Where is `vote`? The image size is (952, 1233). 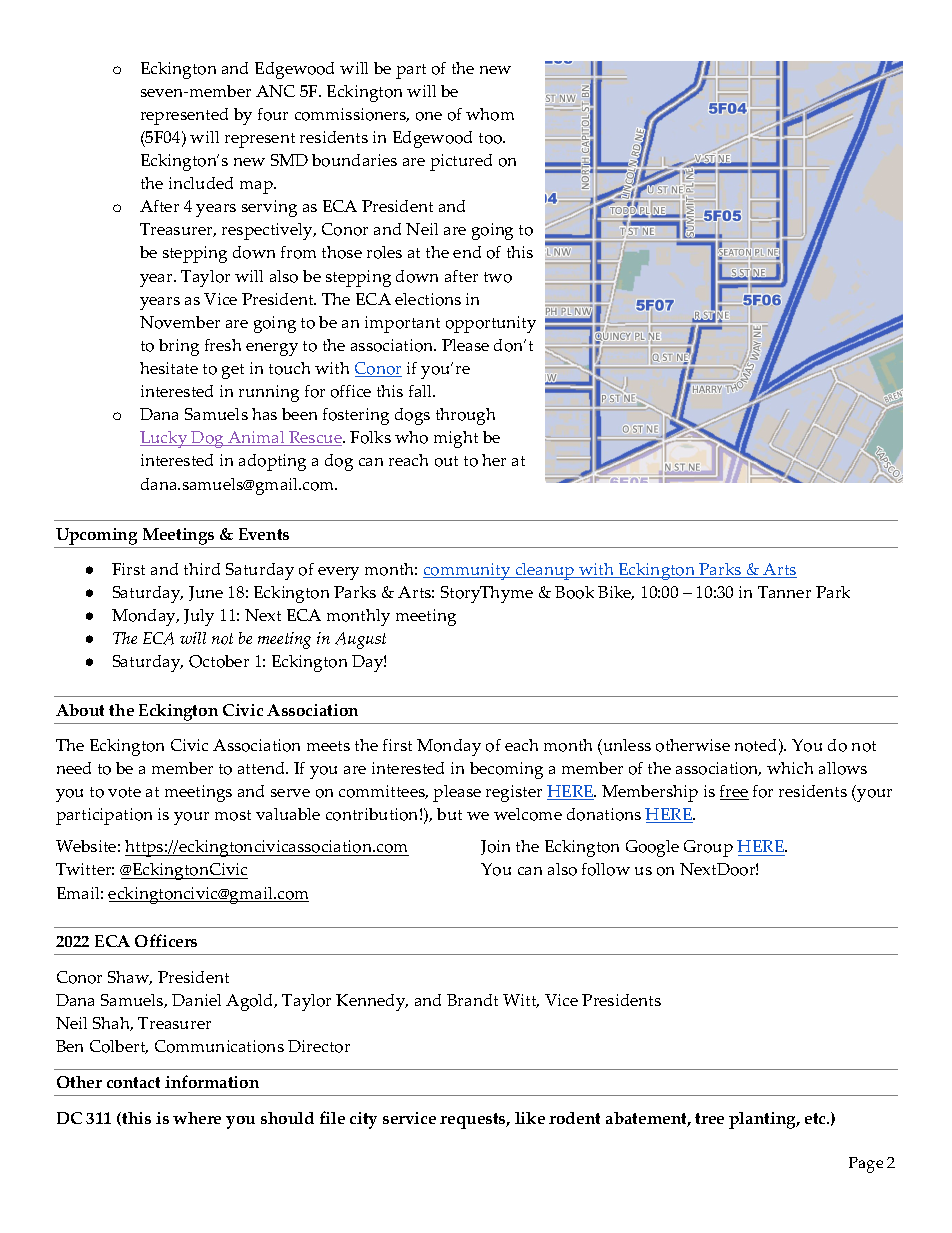 vote is located at coordinates (124, 792).
